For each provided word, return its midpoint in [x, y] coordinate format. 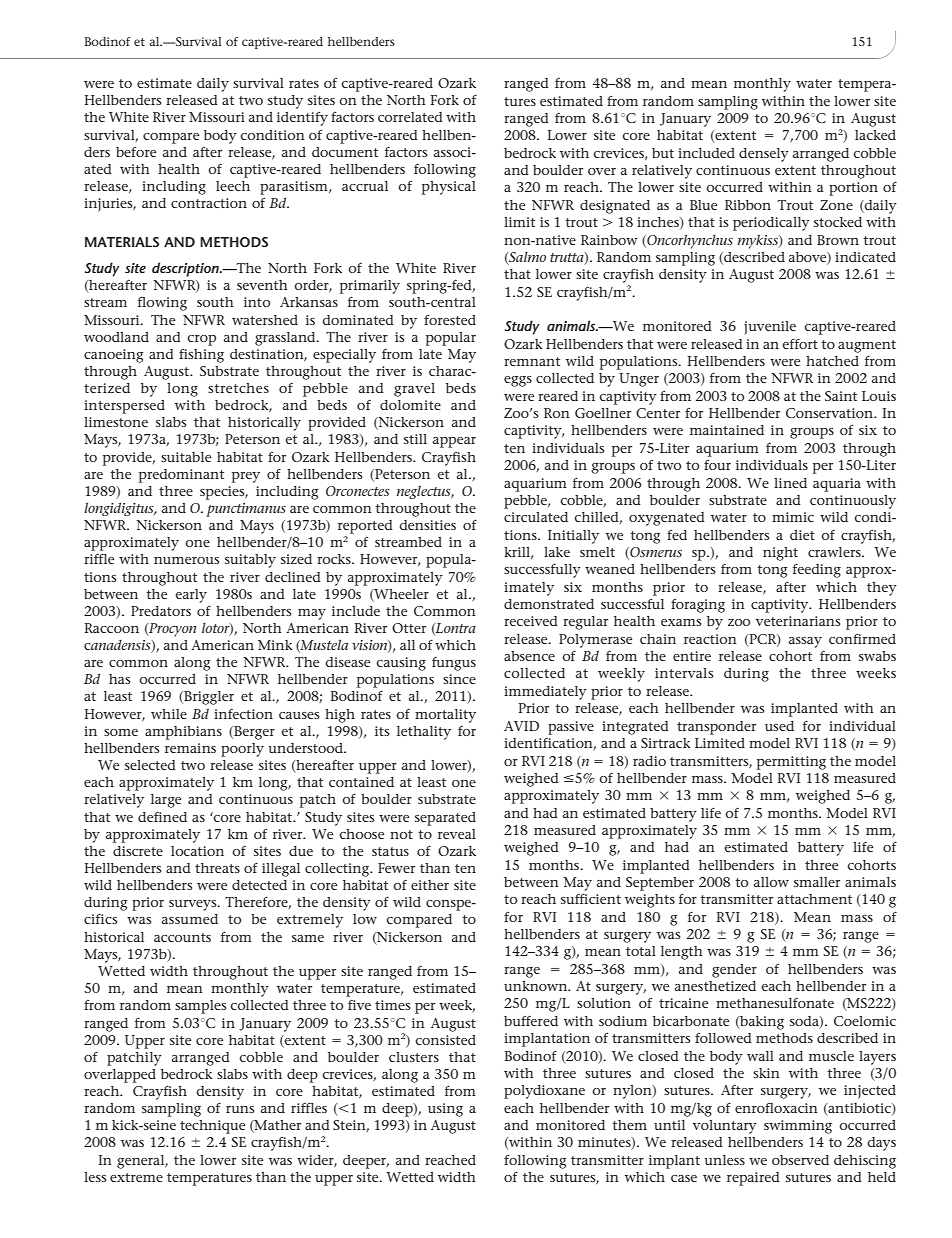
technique [212, 1127]
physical [449, 188]
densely [764, 155]
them [629, 1125]
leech [233, 186]
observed [800, 1160]
